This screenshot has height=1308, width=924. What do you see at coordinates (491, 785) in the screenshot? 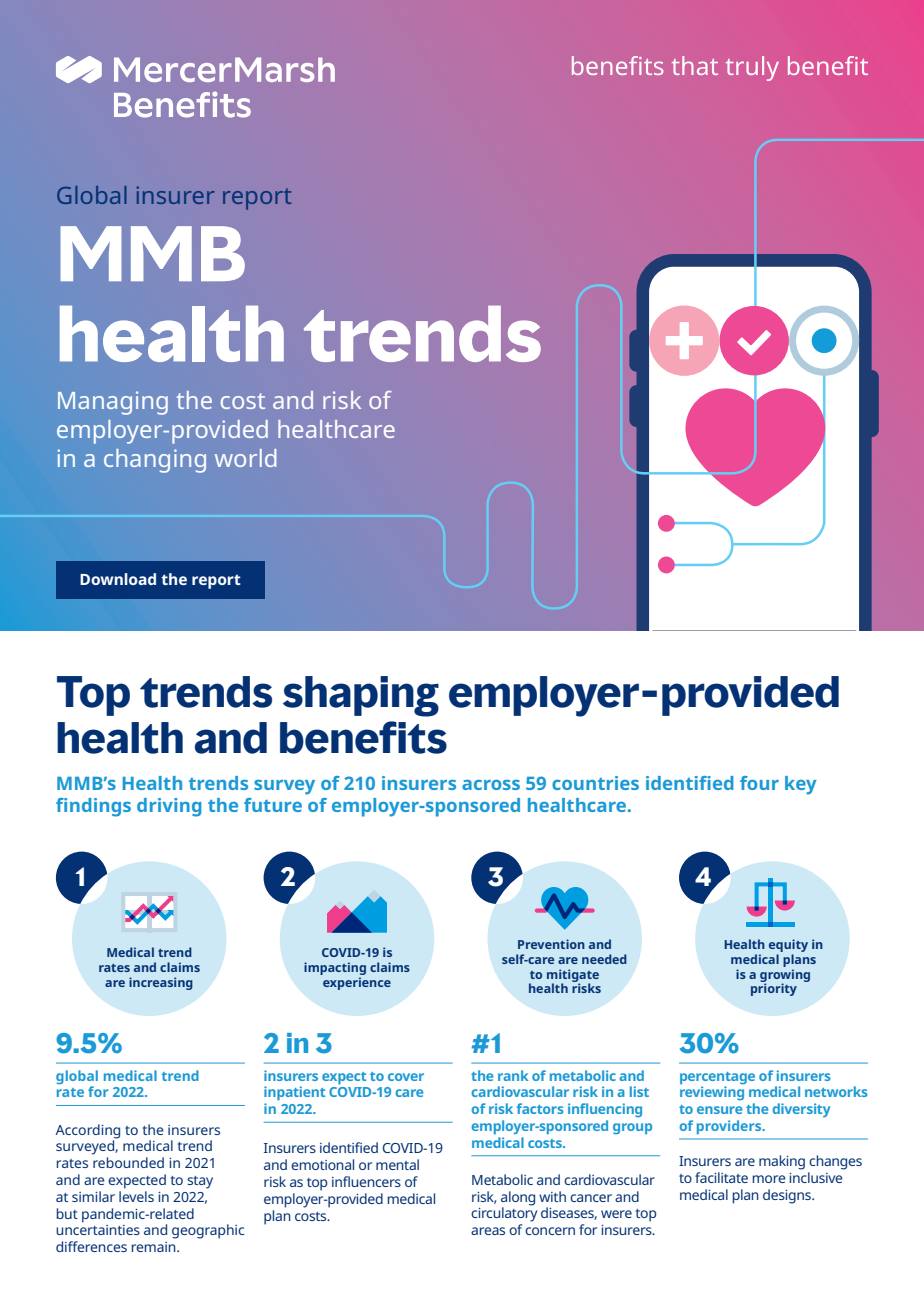
I see `across` at bounding box center [491, 785].
